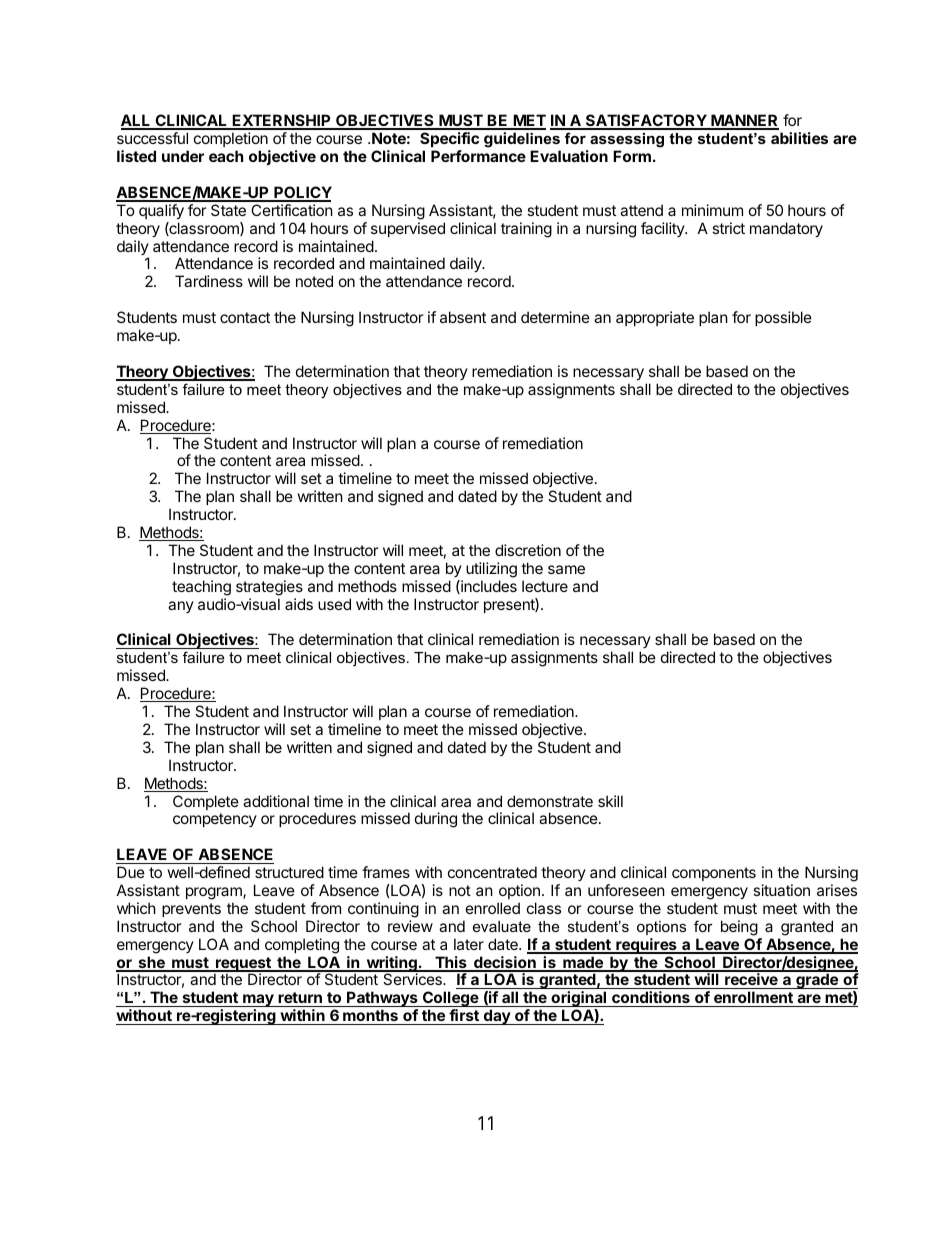 The width and height of the page is (952, 1233). I want to click on utilizing, so click(491, 570).
